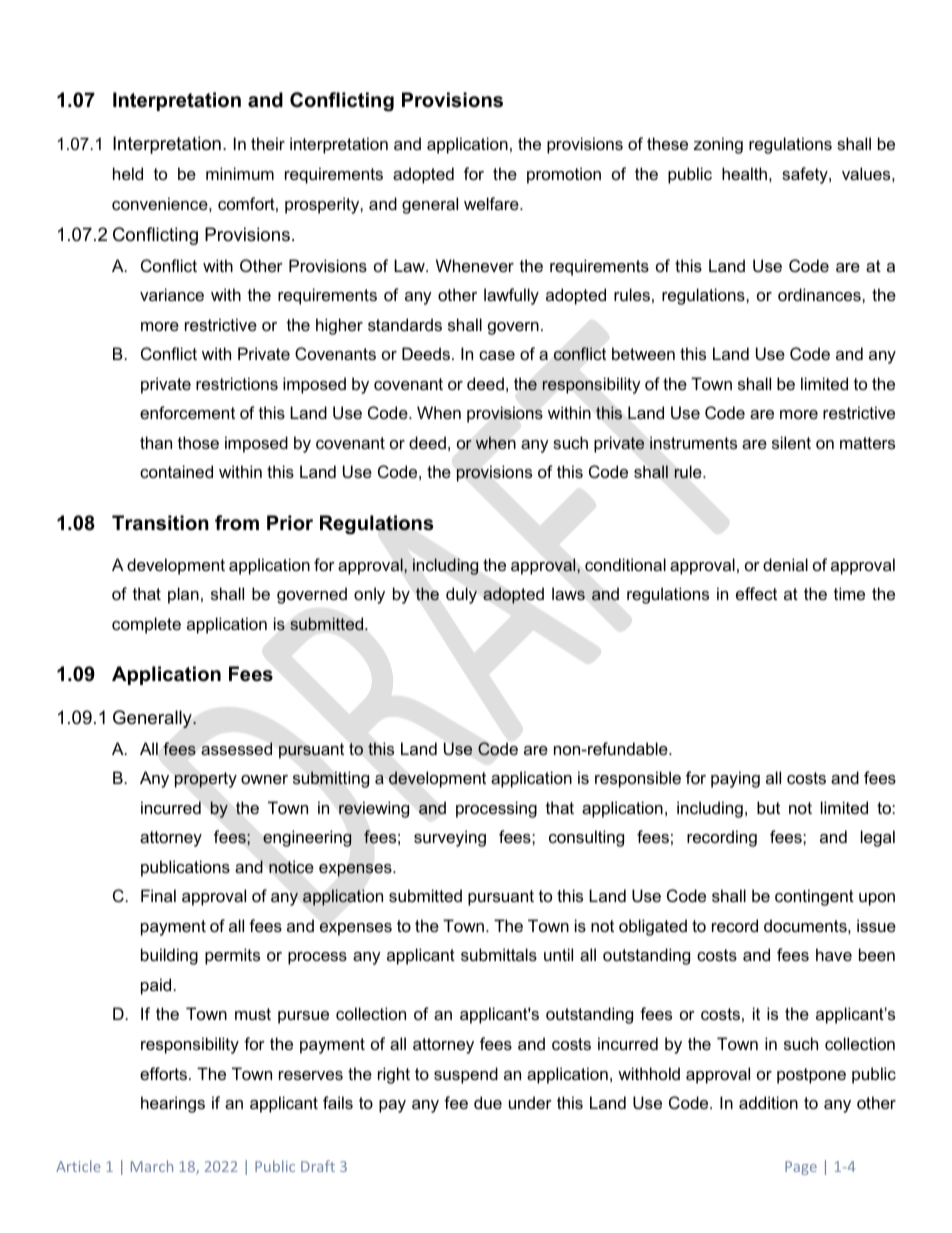 Image resolution: width=952 pixels, height=1233 pixels. Describe the element at coordinates (488, 1102) in the document. I see `due` at that location.
